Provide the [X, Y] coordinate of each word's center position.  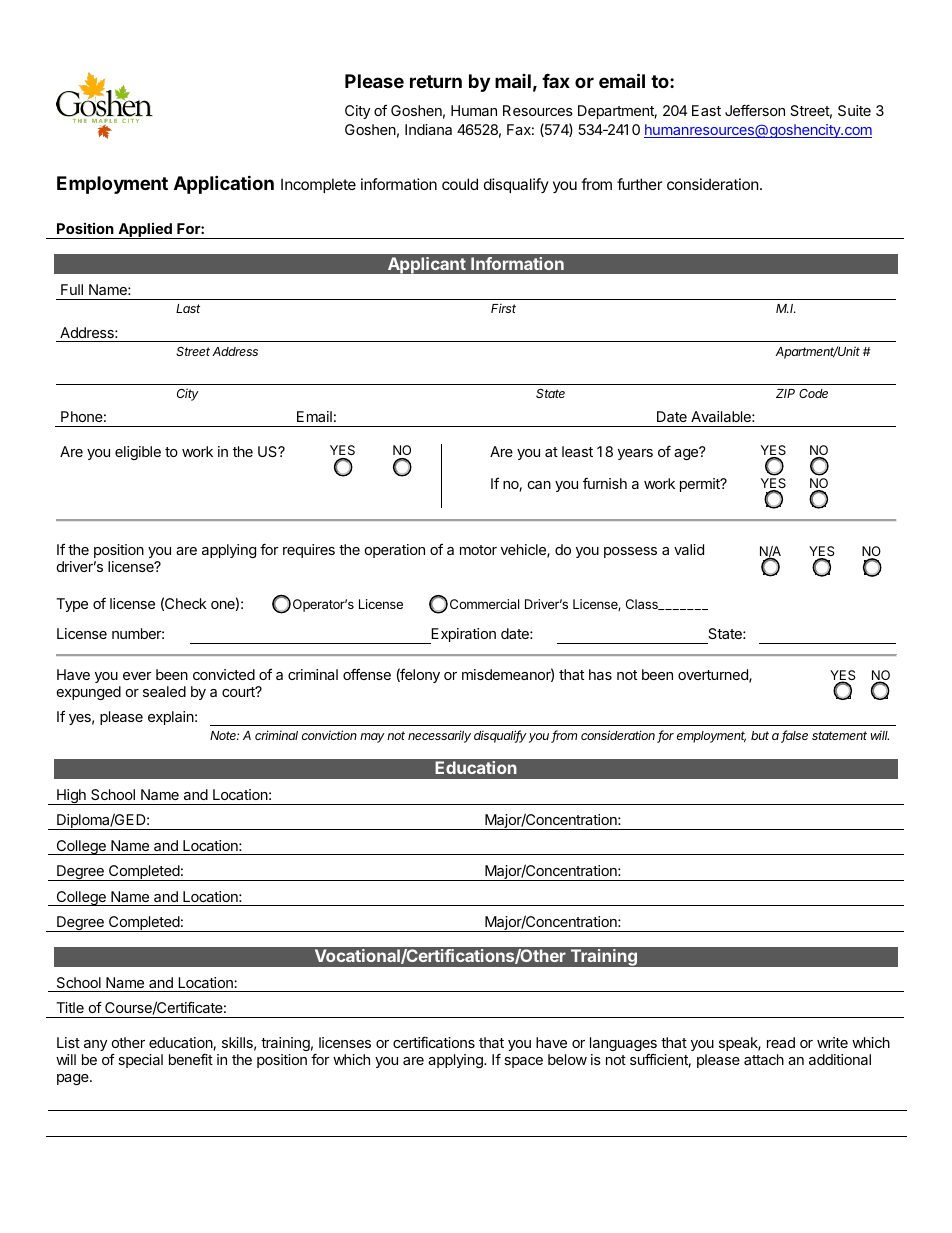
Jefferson [755, 110]
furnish [605, 483]
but [760, 735]
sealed [164, 691]
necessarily [439, 736]
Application [224, 184]
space [523, 1062]
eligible [138, 453]
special [140, 1061]
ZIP [785, 393]
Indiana [428, 129]
